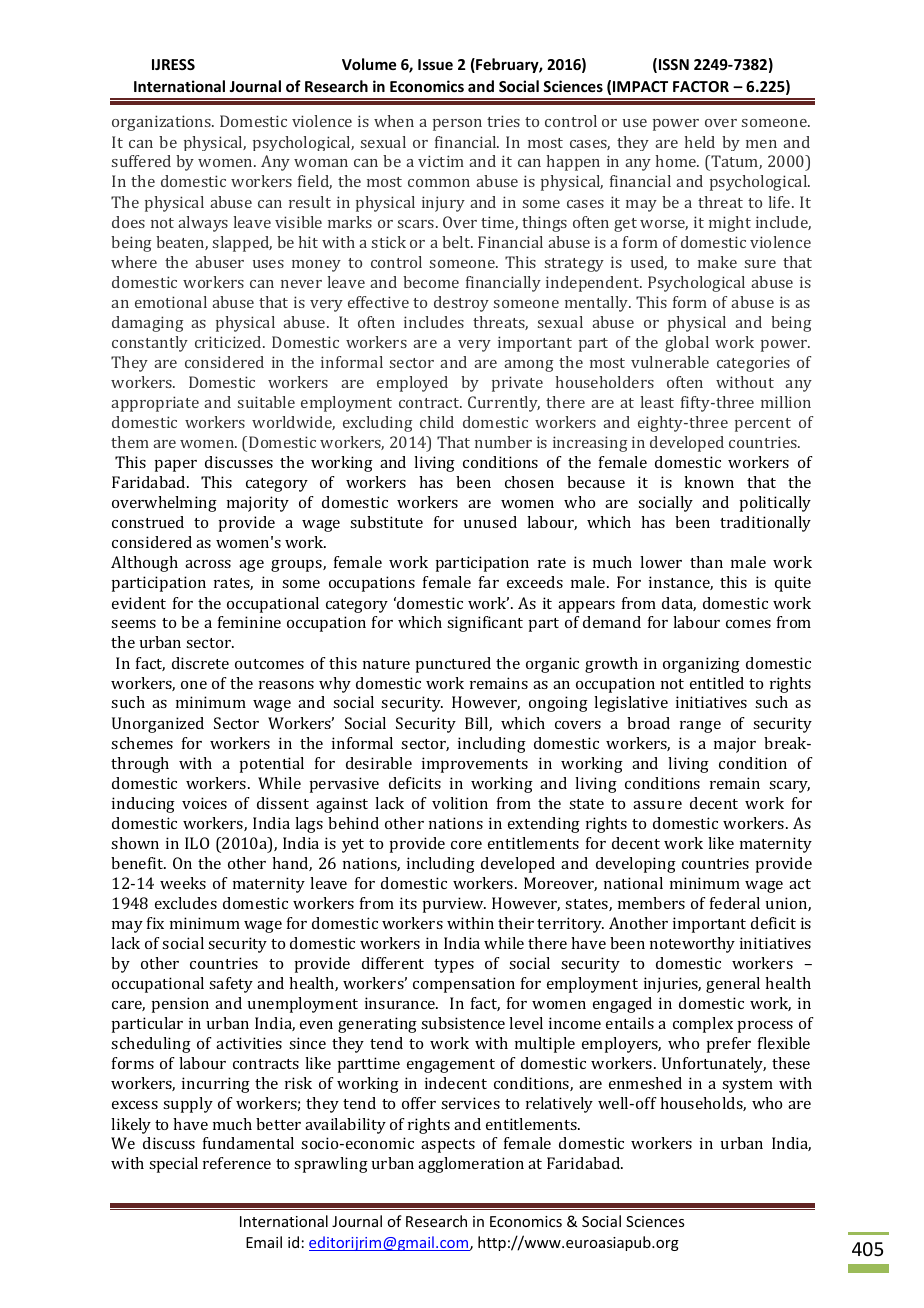 The width and height of the screenshot is (924, 1308). Describe the element at coordinates (200, 663) in the screenshot. I see `discrete` at that location.
